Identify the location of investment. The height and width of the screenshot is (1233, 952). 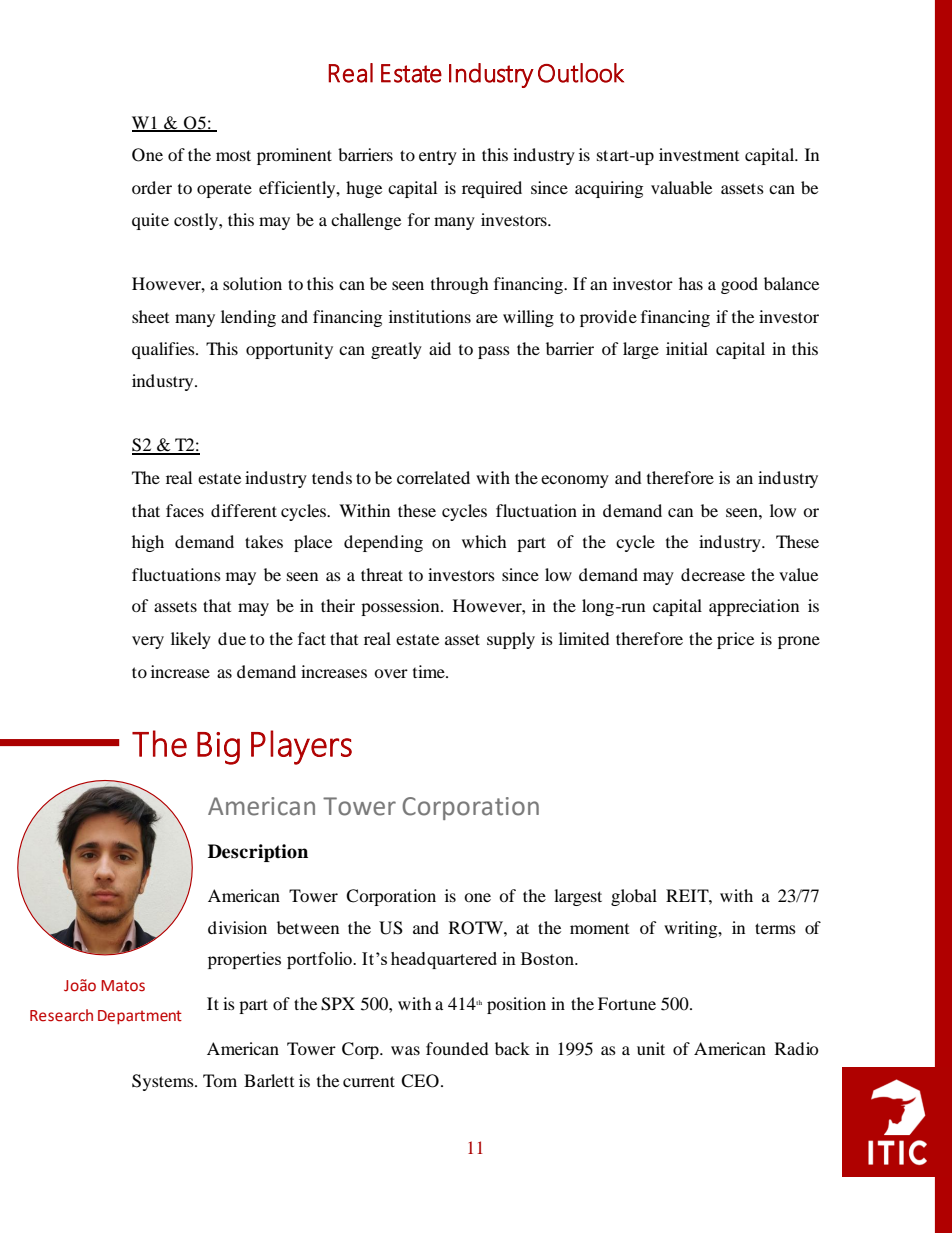
(699, 154).
